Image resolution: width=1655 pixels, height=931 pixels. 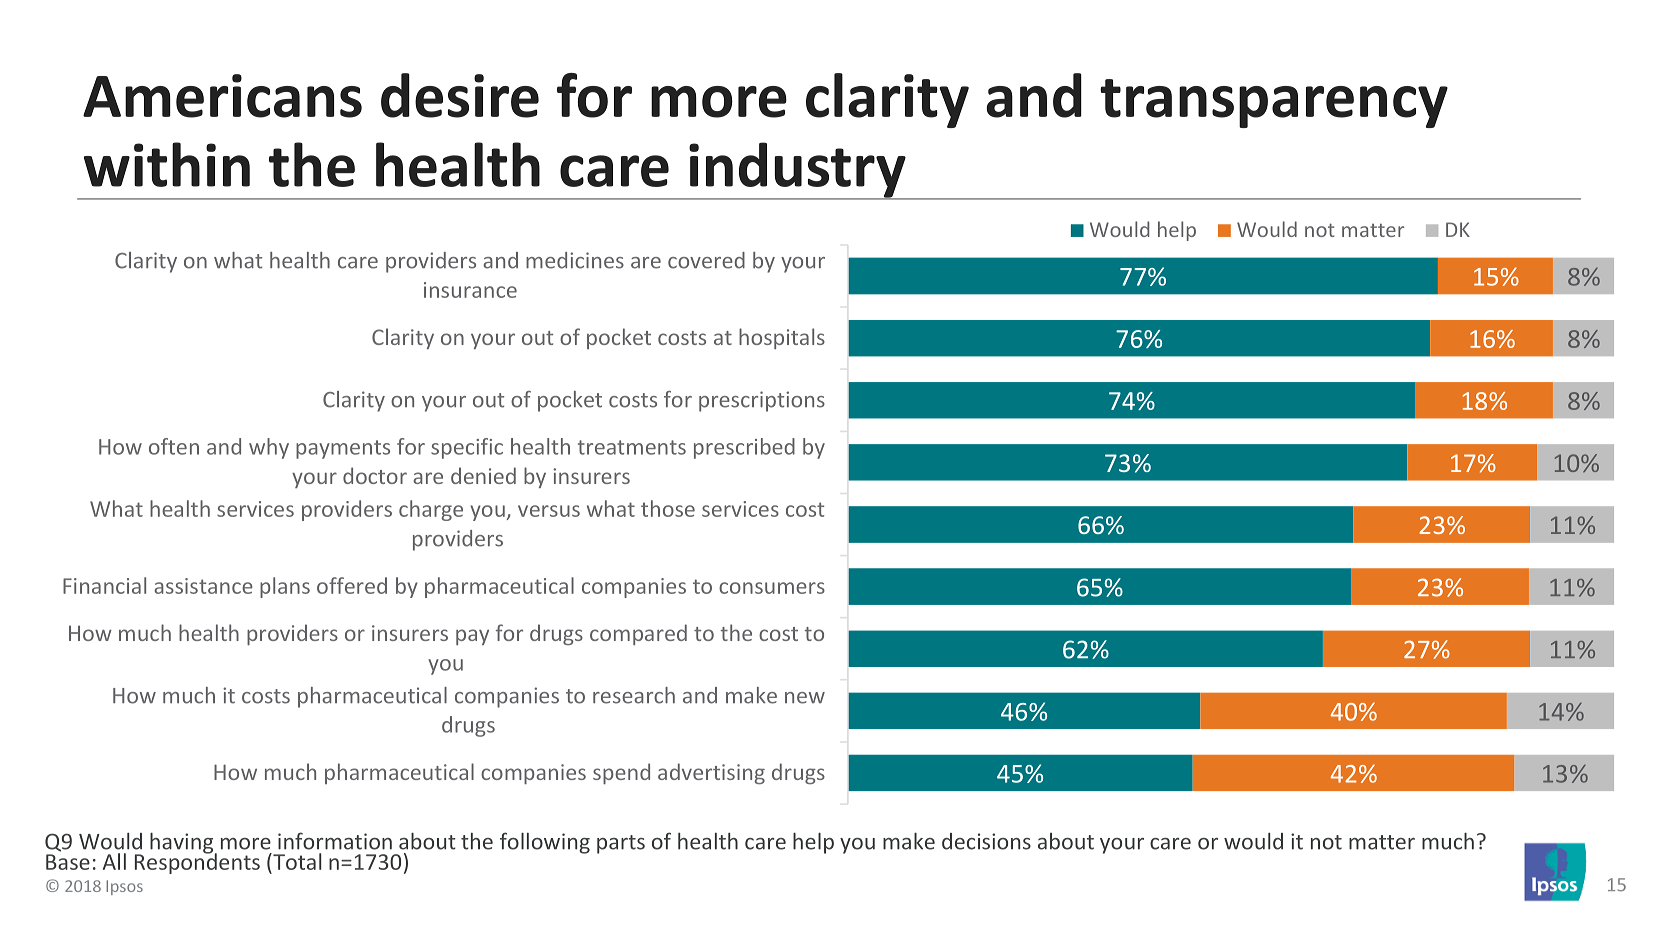 I want to click on prescribed, so click(x=744, y=448).
